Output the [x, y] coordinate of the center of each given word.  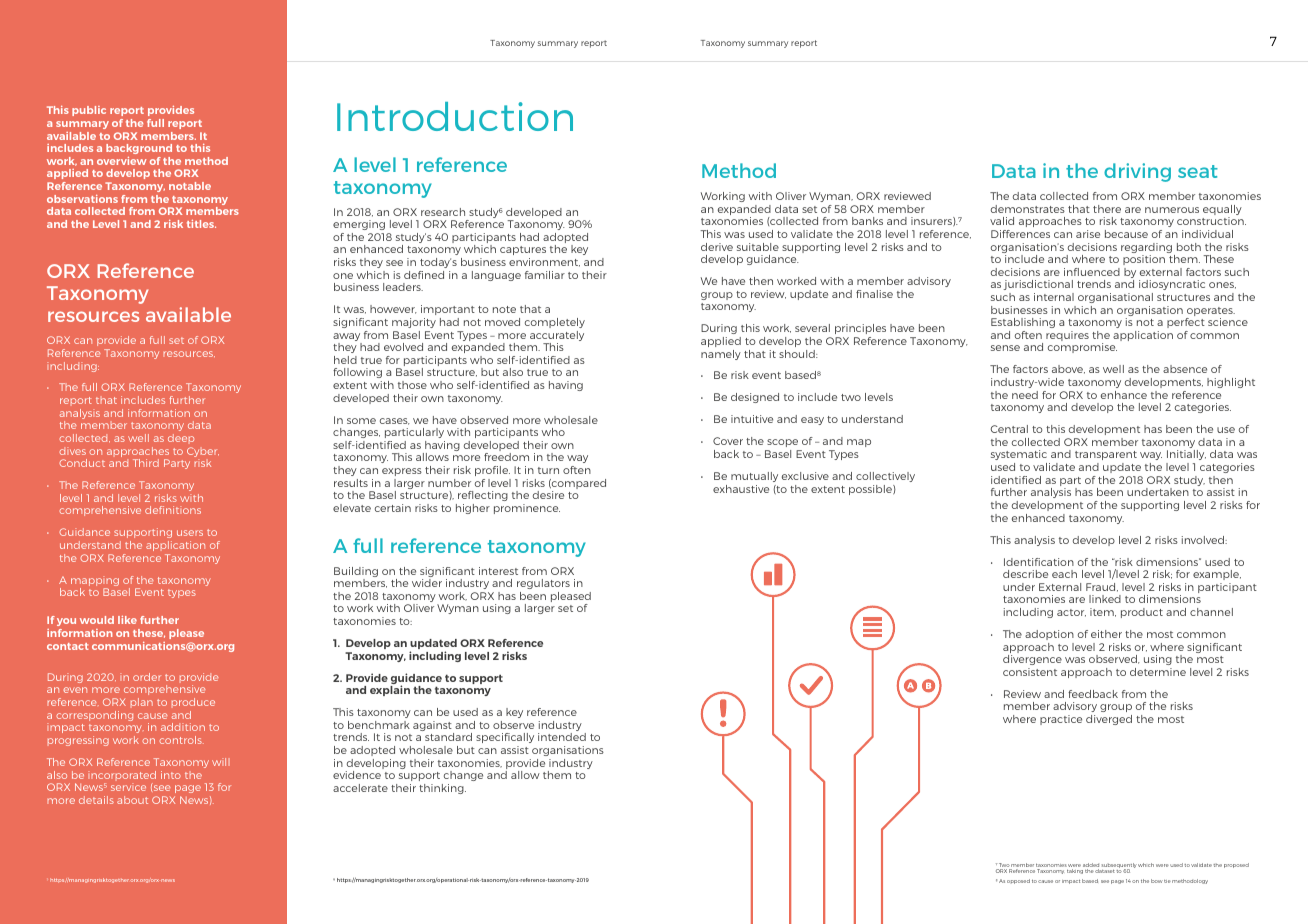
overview [122, 161]
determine [1158, 672]
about [132, 800]
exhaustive [741, 489]
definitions [173, 510]
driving [1137, 172]
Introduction [455, 116]
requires [1067, 336]
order [147, 677]
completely [555, 323]
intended [562, 737]
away [347, 338]
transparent [1106, 457]
